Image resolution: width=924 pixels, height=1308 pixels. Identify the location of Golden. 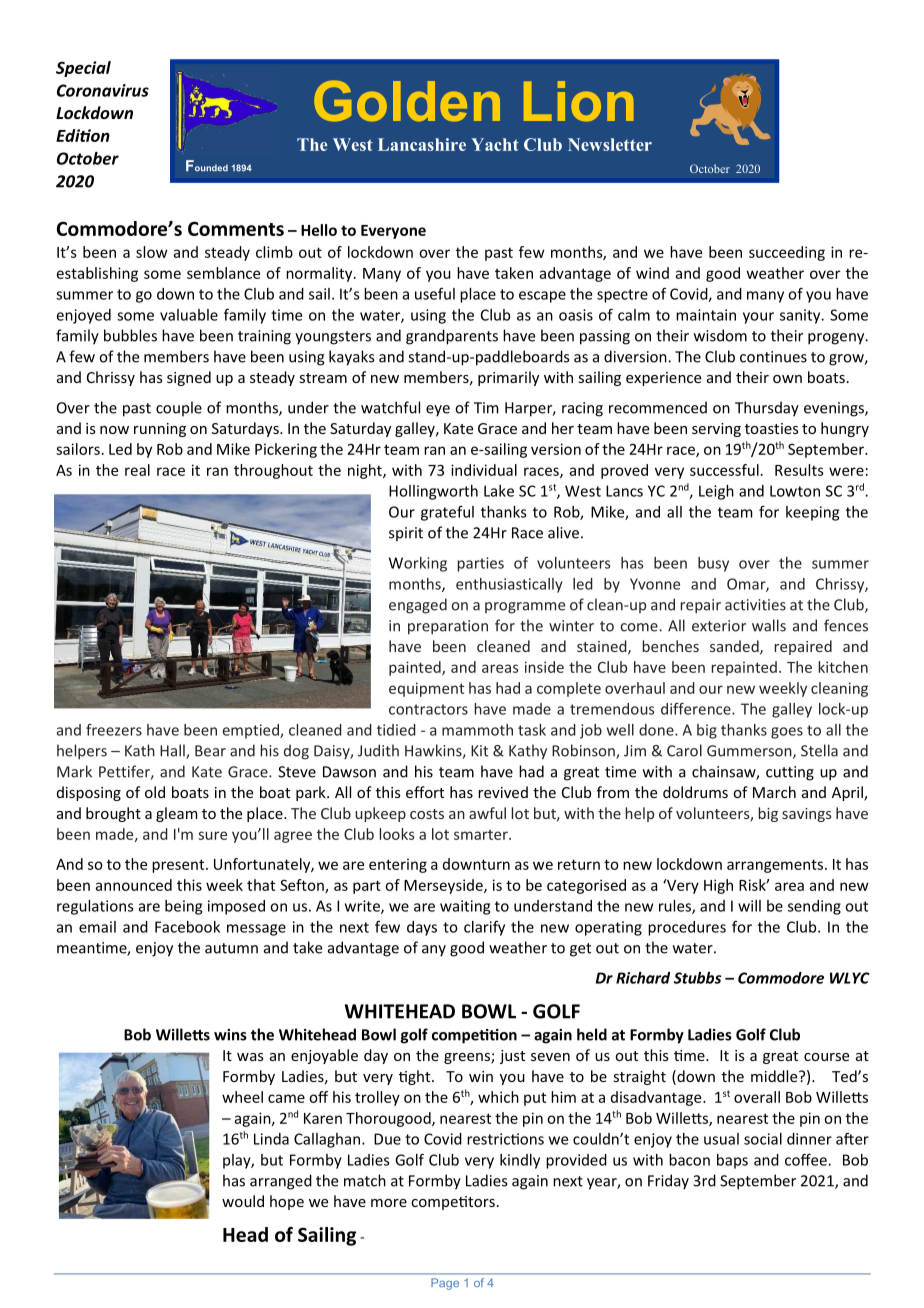
(407, 101).
